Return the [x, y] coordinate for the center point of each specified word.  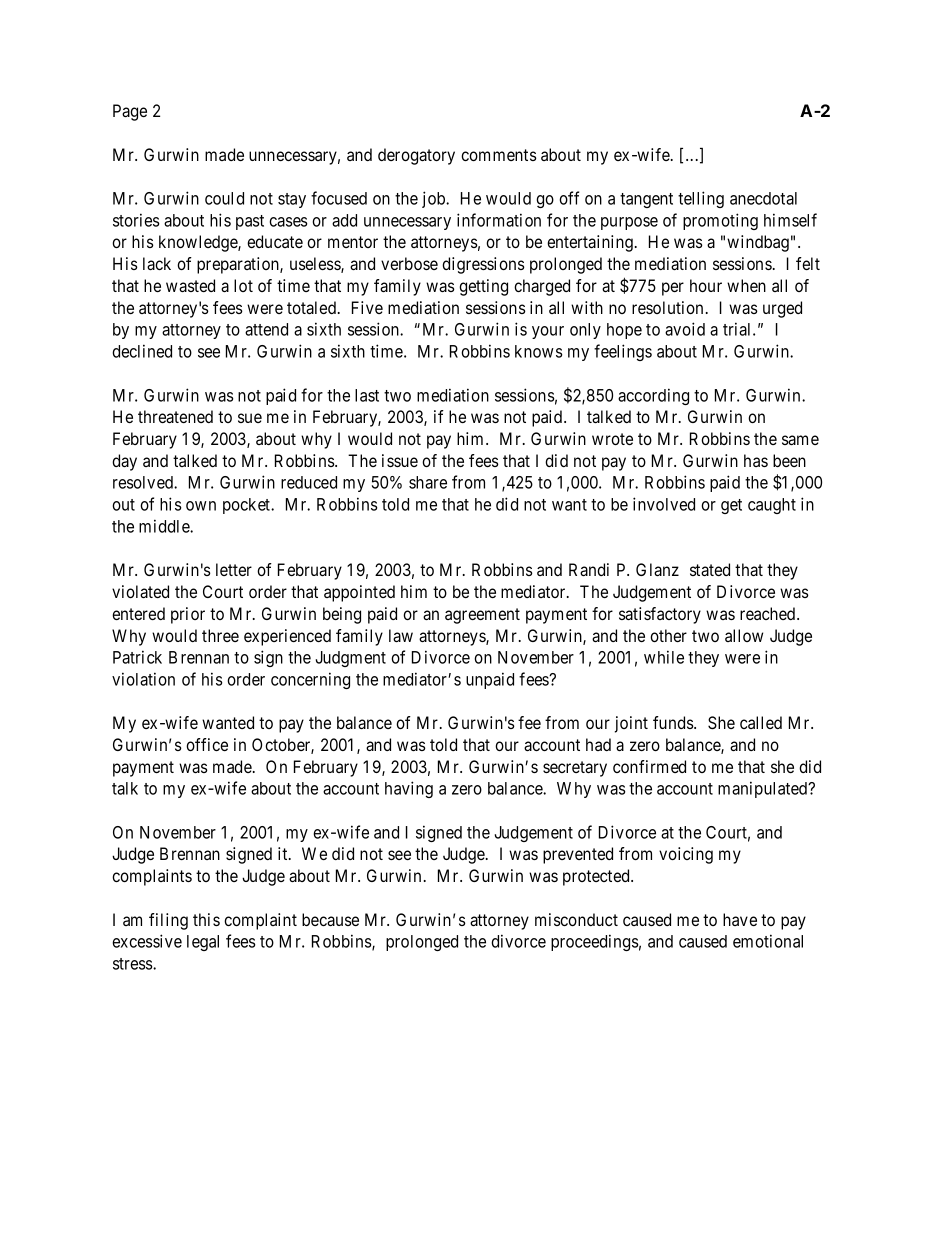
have [740, 919]
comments [499, 155]
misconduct [576, 919]
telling [701, 199]
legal [203, 943]
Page [130, 112]
